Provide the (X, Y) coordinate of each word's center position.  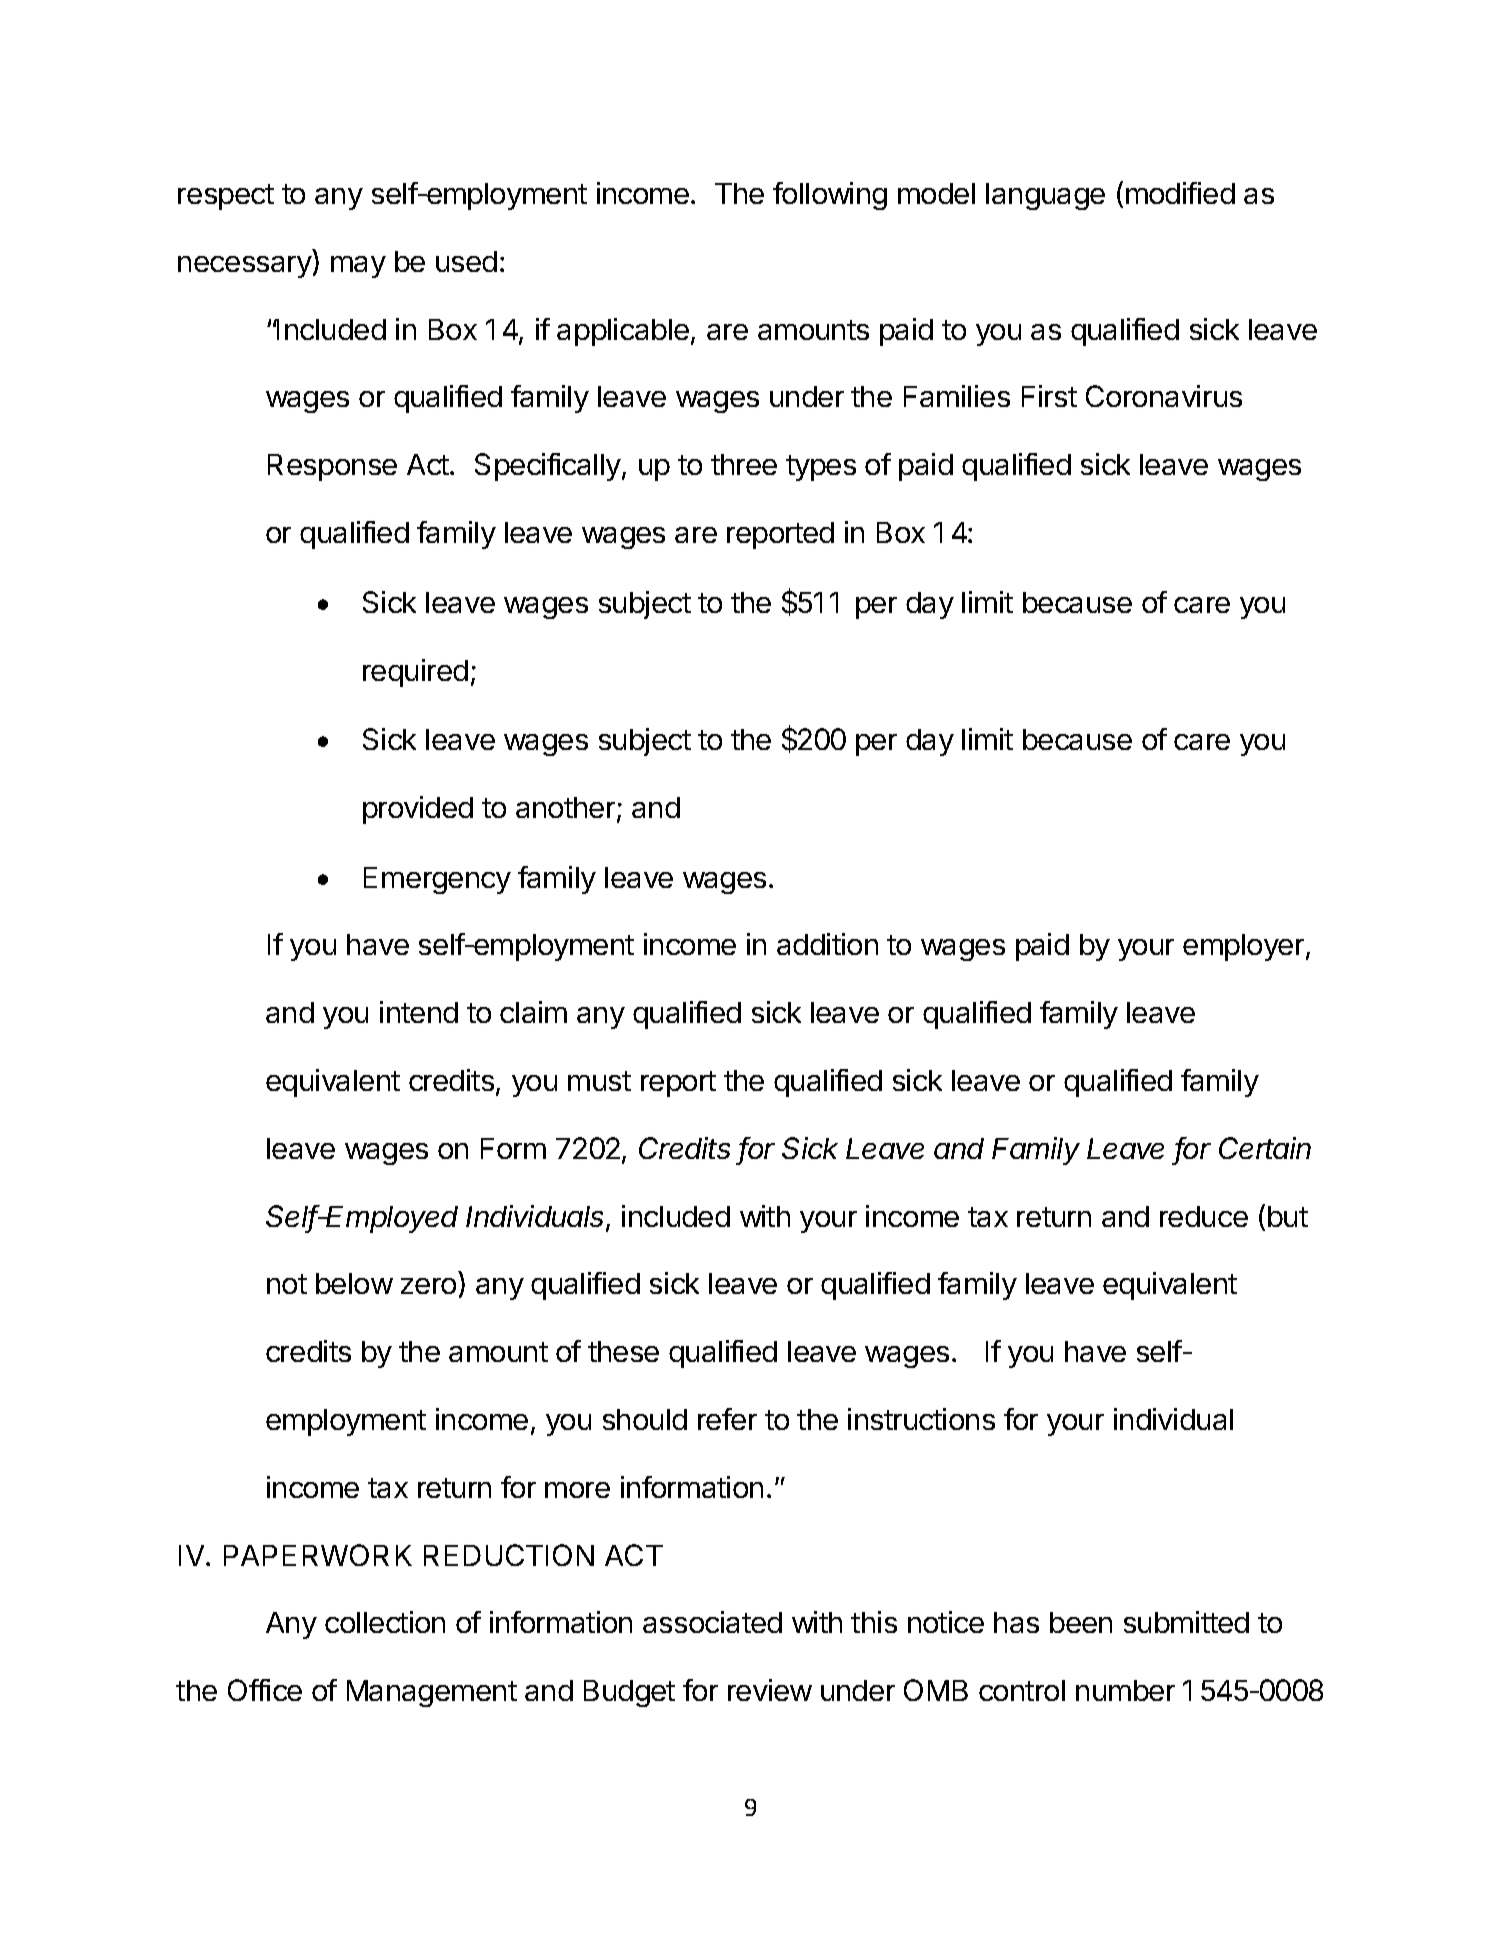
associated (712, 1622)
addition (827, 944)
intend (419, 1012)
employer (1245, 947)
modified (1180, 193)
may (358, 267)
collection (385, 1622)
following (830, 196)
